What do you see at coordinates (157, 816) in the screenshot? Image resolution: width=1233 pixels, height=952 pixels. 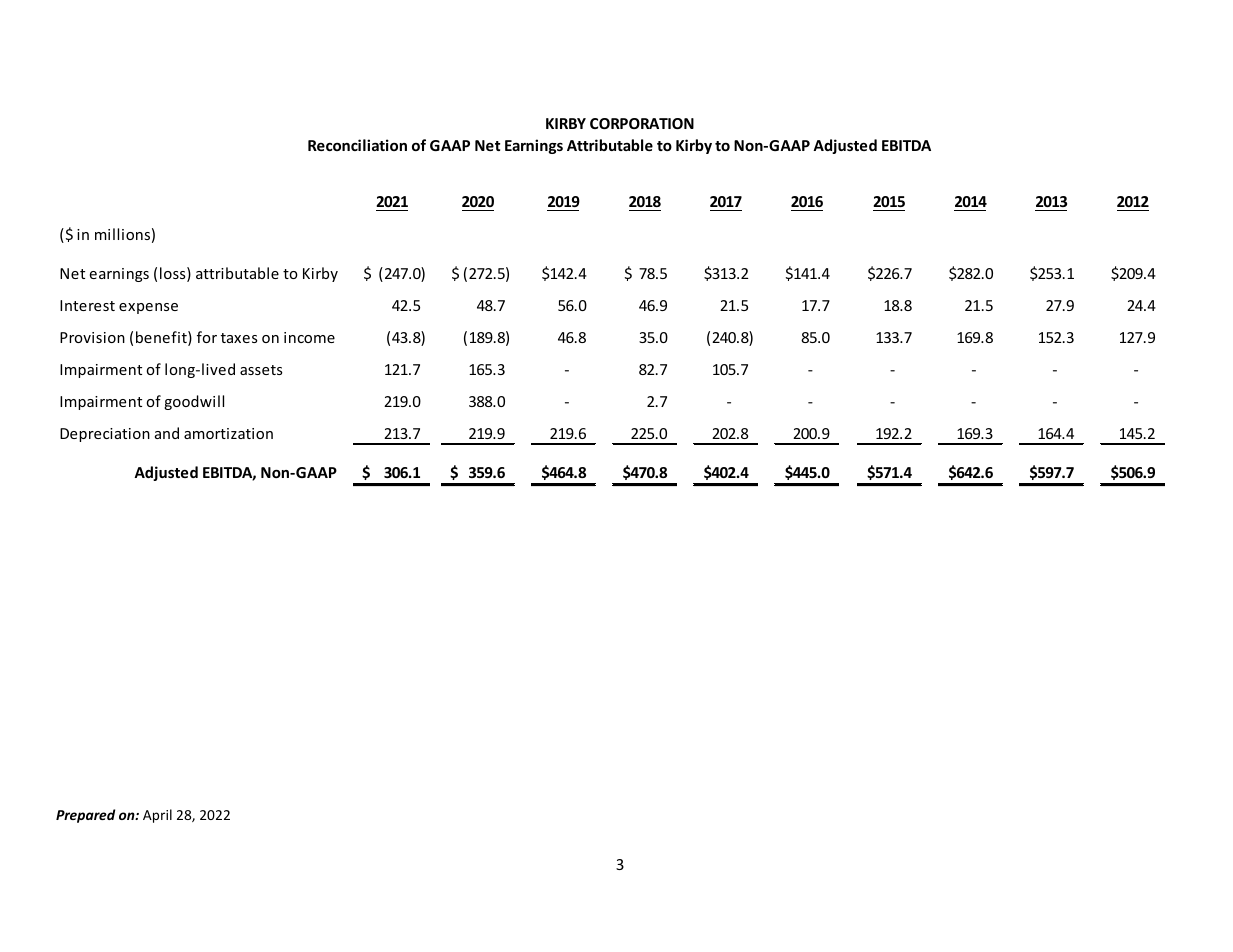 I see `April` at bounding box center [157, 816].
